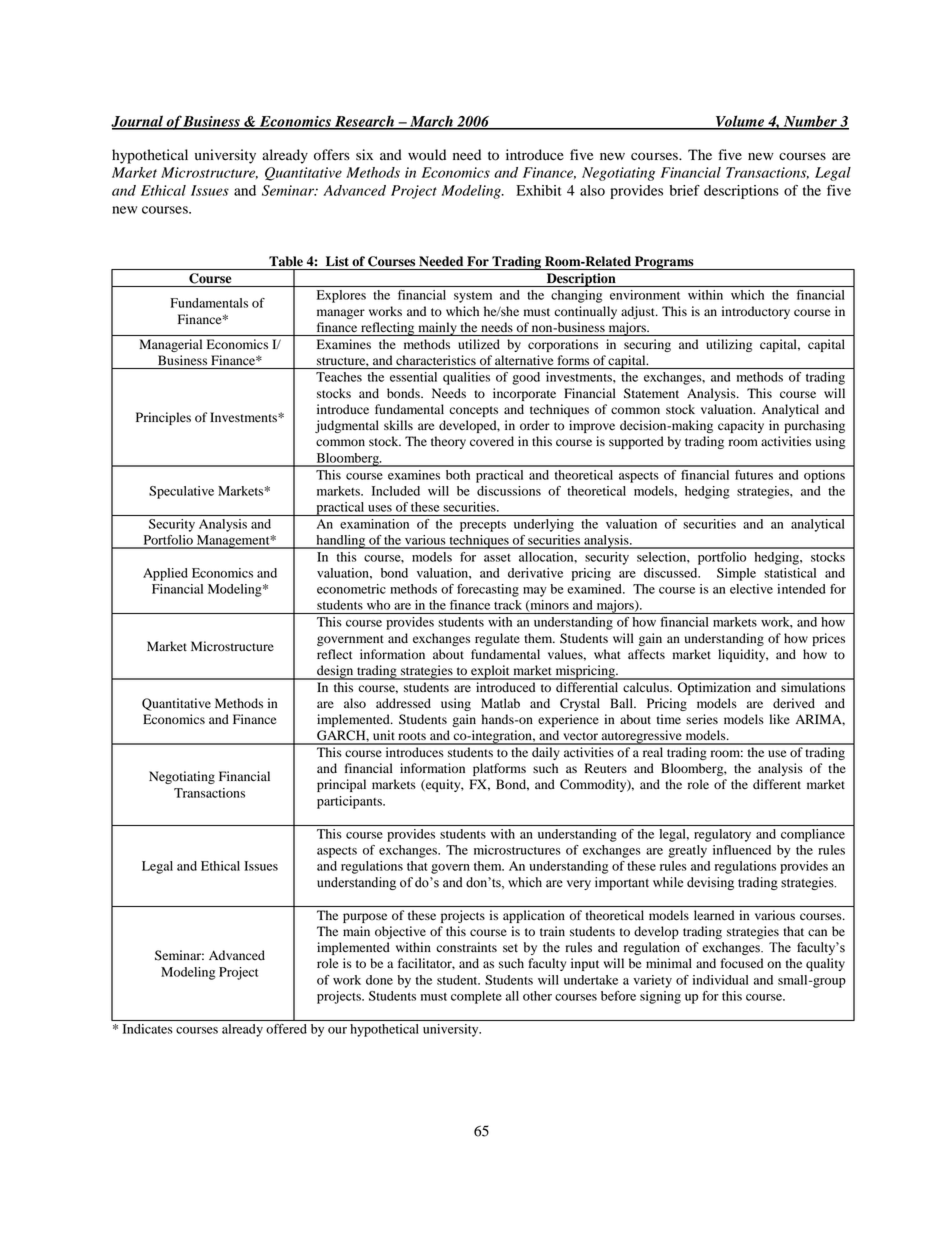 The height and width of the screenshot is (1233, 952). What do you see at coordinates (742, 850) in the screenshot?
I see `influenced` at bounding box center [742, 850].
